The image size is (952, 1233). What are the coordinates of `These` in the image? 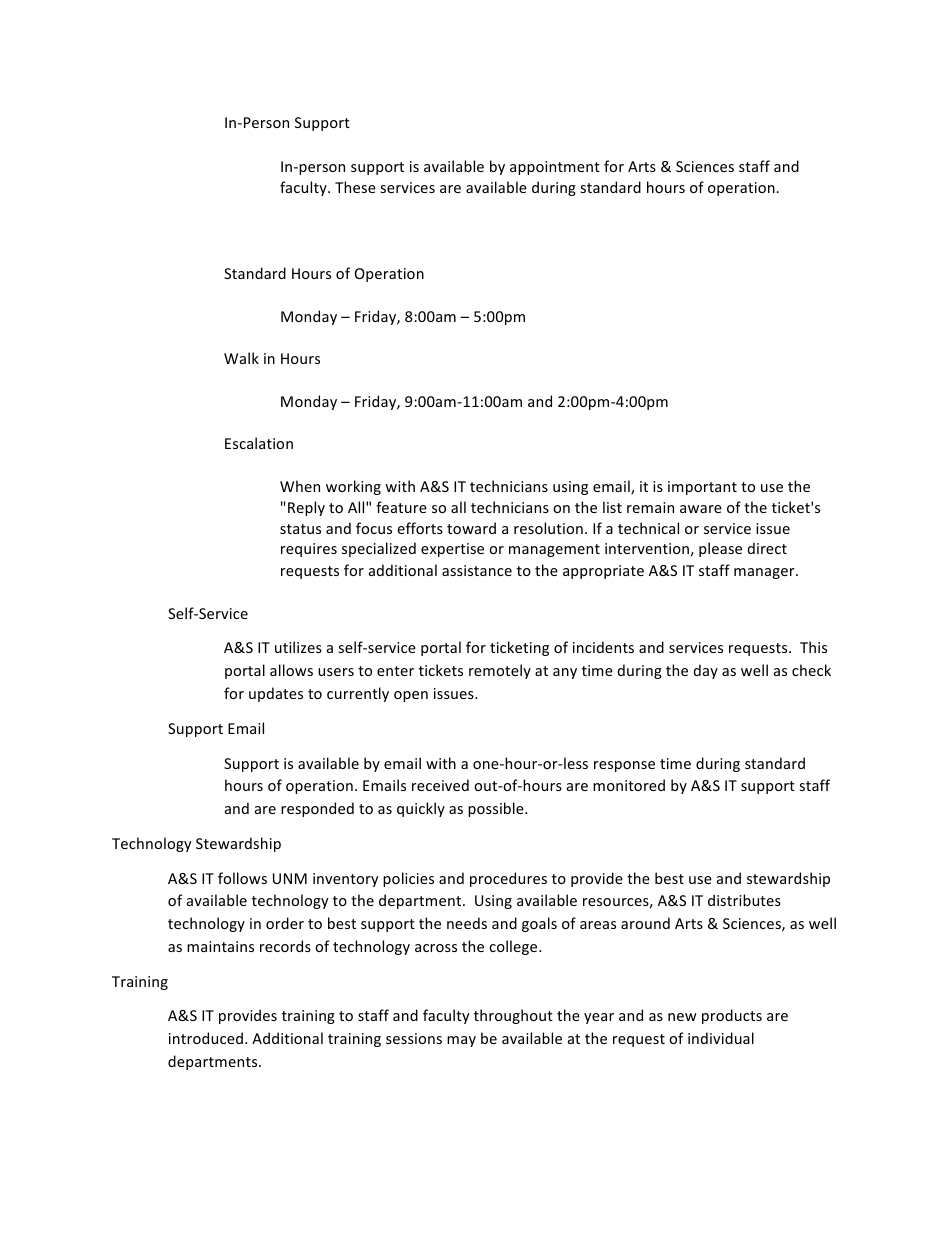 It's located at (355, 187).
